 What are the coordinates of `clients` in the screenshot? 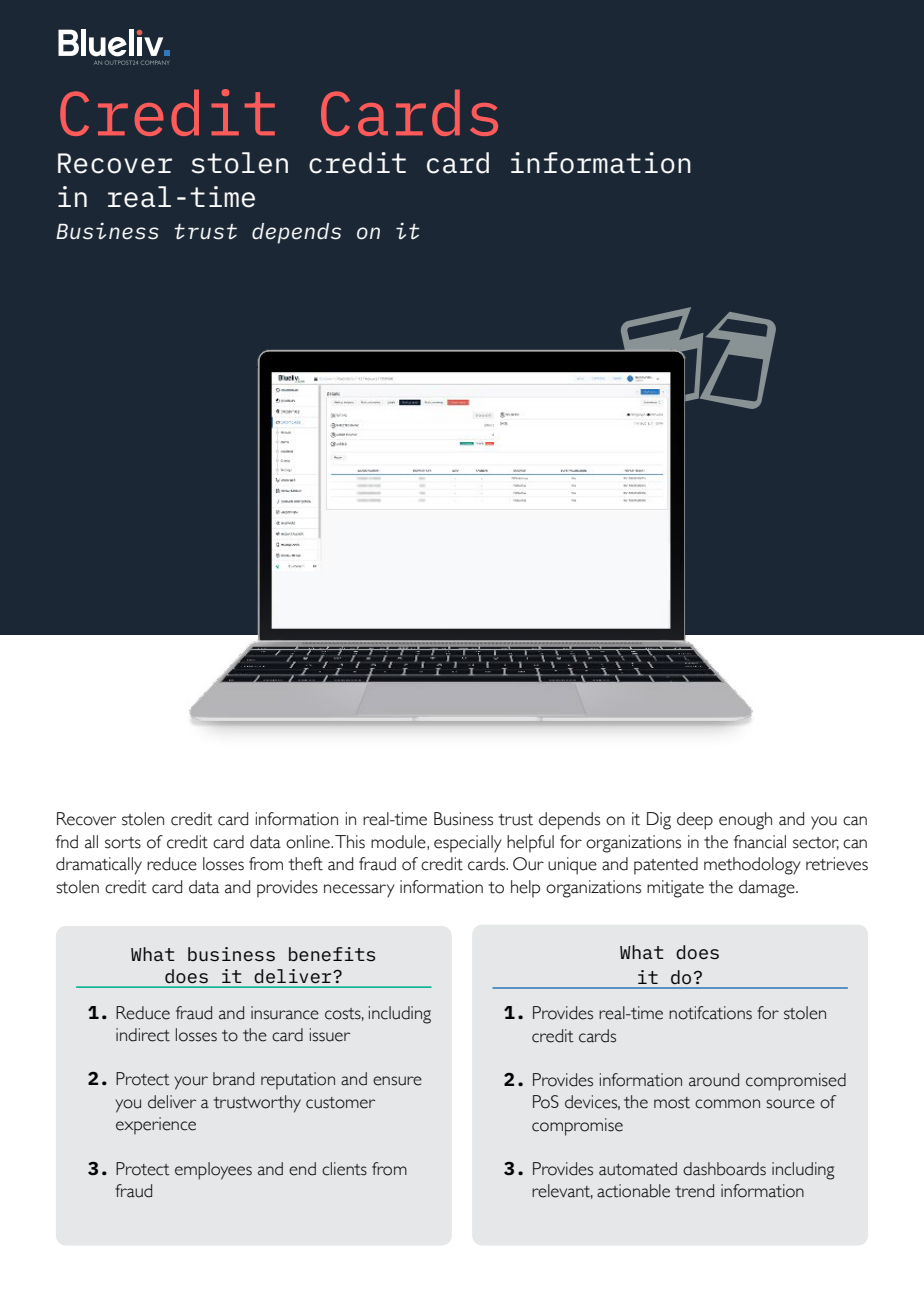 It's located at (344, 1169).
